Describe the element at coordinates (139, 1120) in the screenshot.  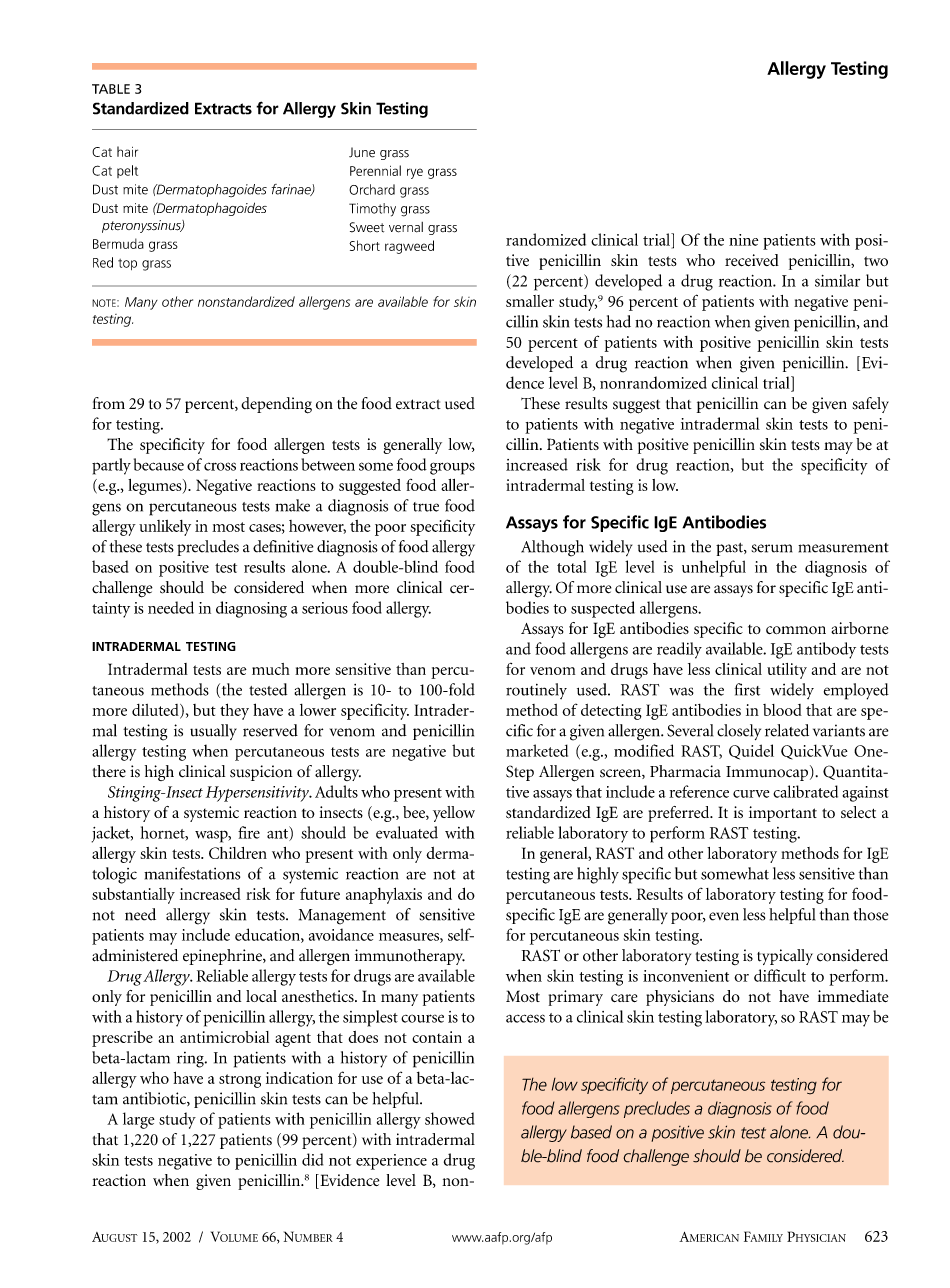
I see `large` at that location.
